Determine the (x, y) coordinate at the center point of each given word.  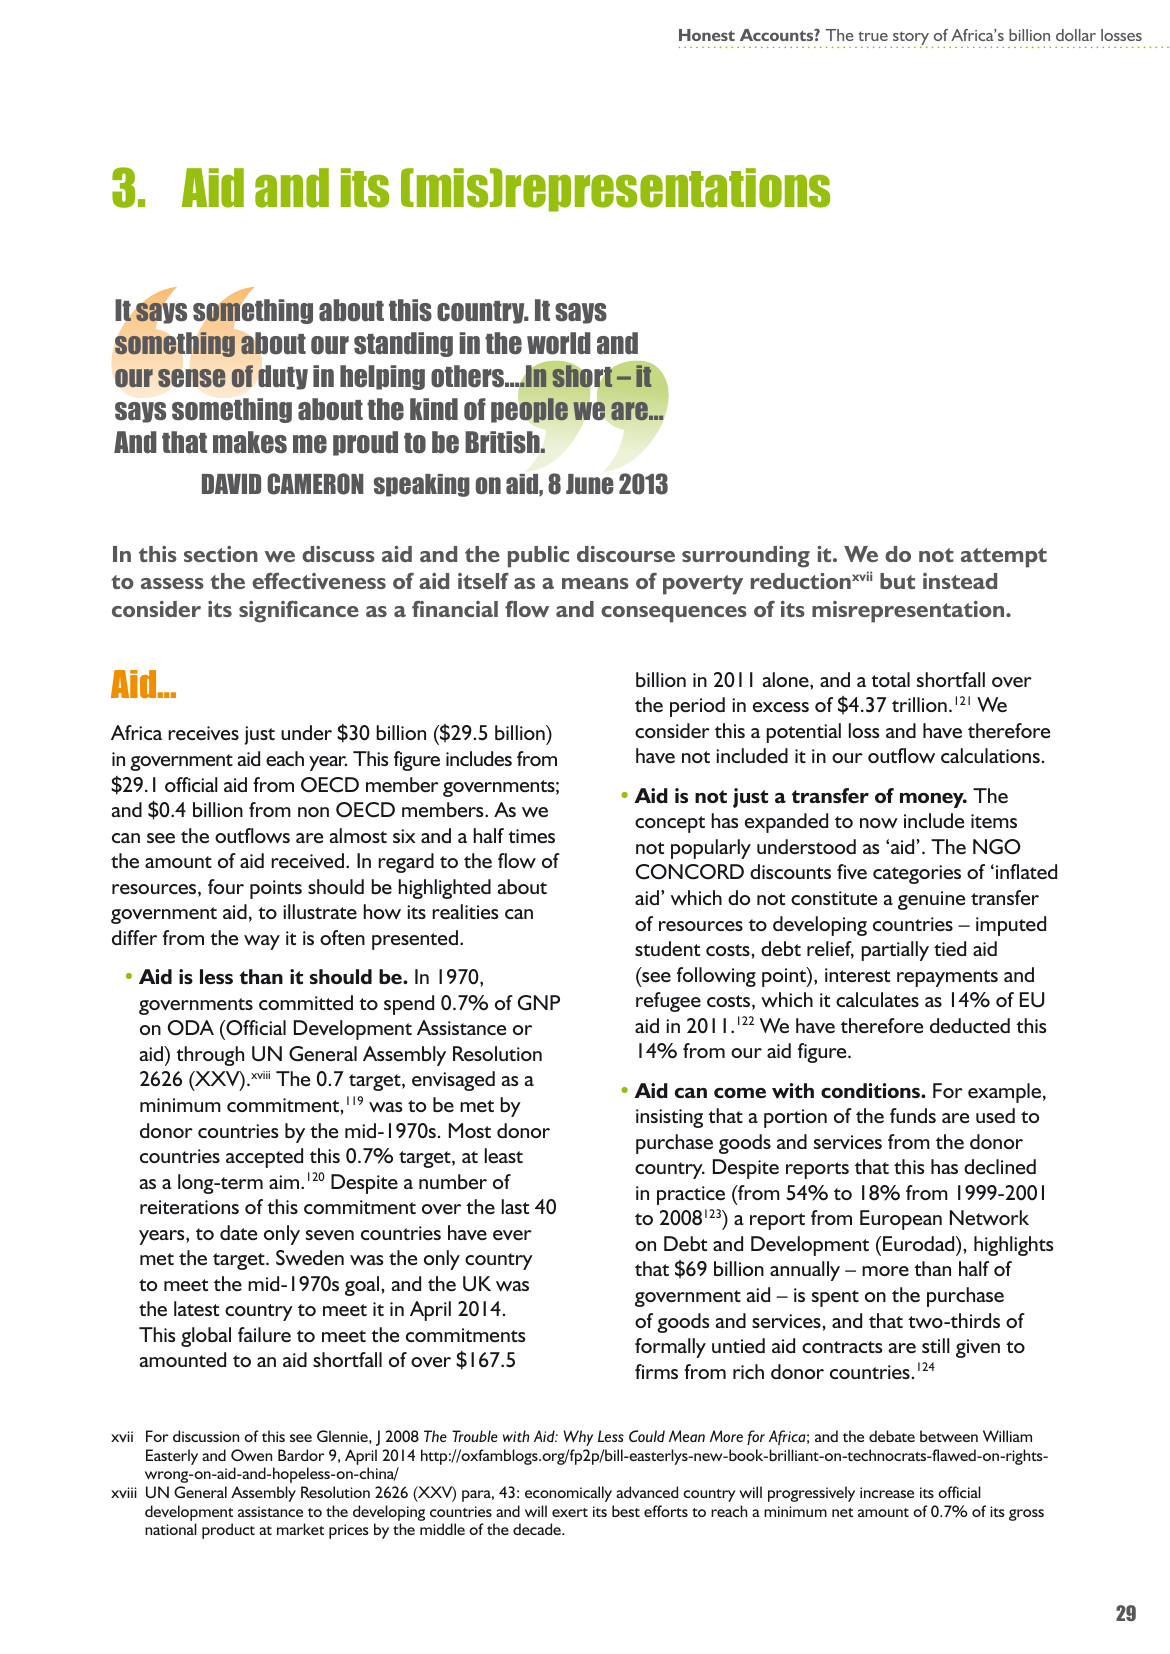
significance (299, 612)
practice (691, 1195)
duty (283, 377)
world (559, 343)
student (667, 948)
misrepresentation (909, 612)
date (238, 1232)
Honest (707, 35)
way (262, 942)
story (910, 39)
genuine (931, 900)
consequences (674, 614)
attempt (1004, 558)
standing (403, 344)
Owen (251, 1455)
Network (989, 1217)
